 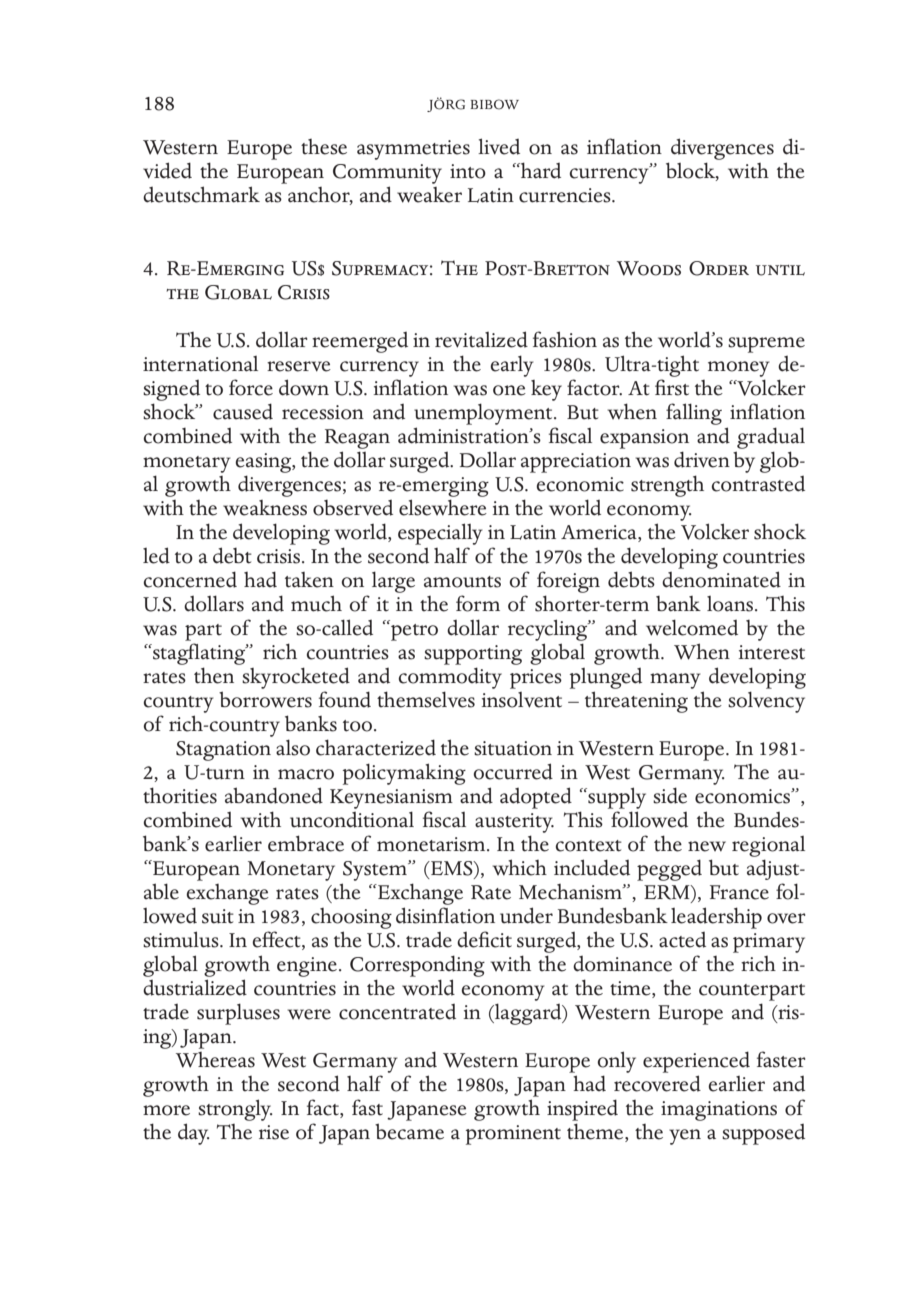 I want to click on prominent, so click(x=513, y=1135).
